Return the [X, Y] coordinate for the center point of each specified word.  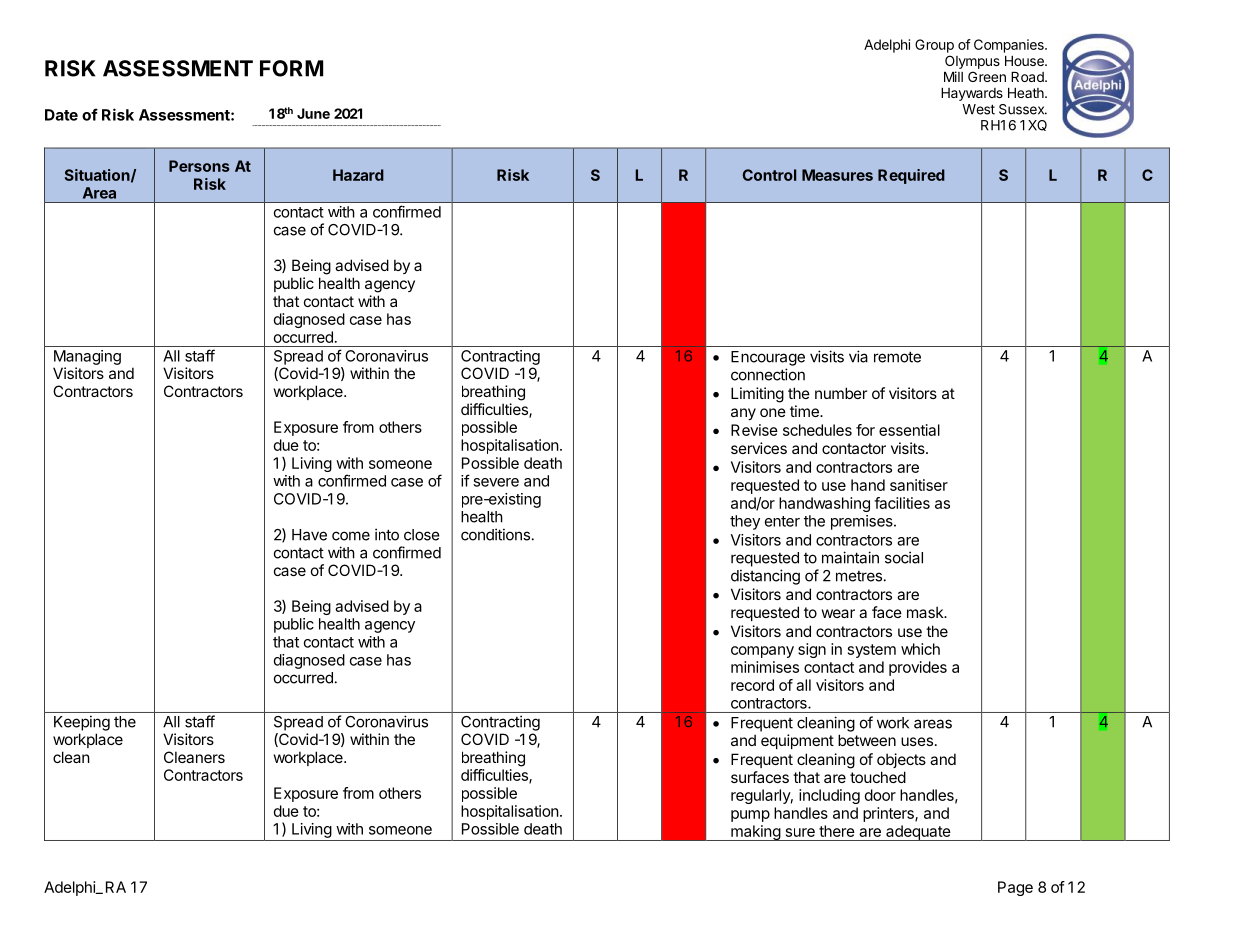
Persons [199, 166]
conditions [495, 534]
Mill [953, 76]
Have [309, 535]
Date [61, 115]
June [313, 113]
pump [750, 816]
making [755, 833]
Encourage [768, 358]
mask [926, 612]
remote [897, 357]
